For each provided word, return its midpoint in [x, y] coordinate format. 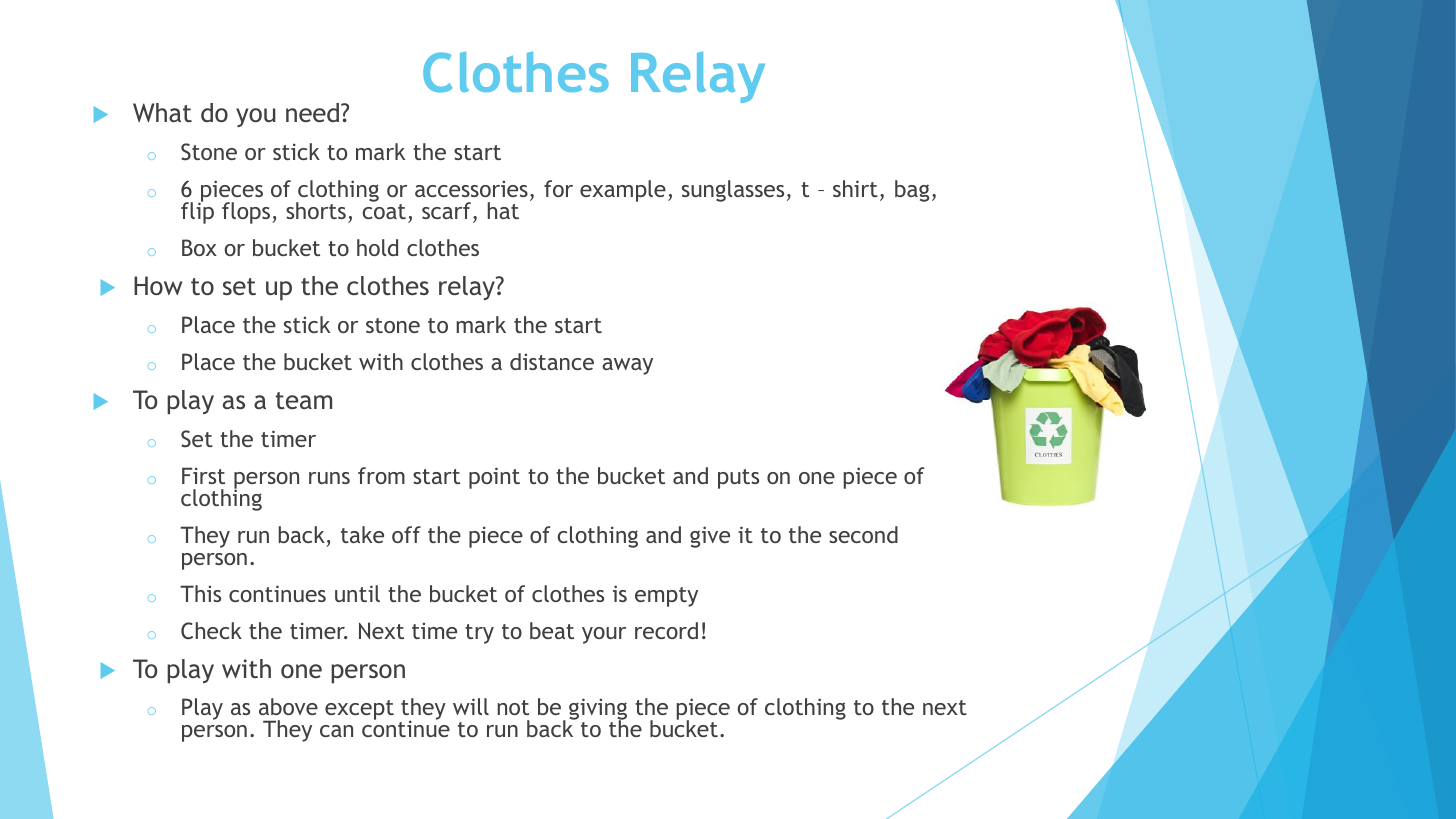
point [494, 478]
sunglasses [733, 191]
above [288, 706]
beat [552, 630]
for [558, 188]
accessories [471, 188]
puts [738, 479]
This [200, 593]
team [303, 400]
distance [552, 361]
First [203, 475]
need [314, 112]
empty [666, 597]
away [627, 366]
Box [199, 247]
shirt [855, 188]
